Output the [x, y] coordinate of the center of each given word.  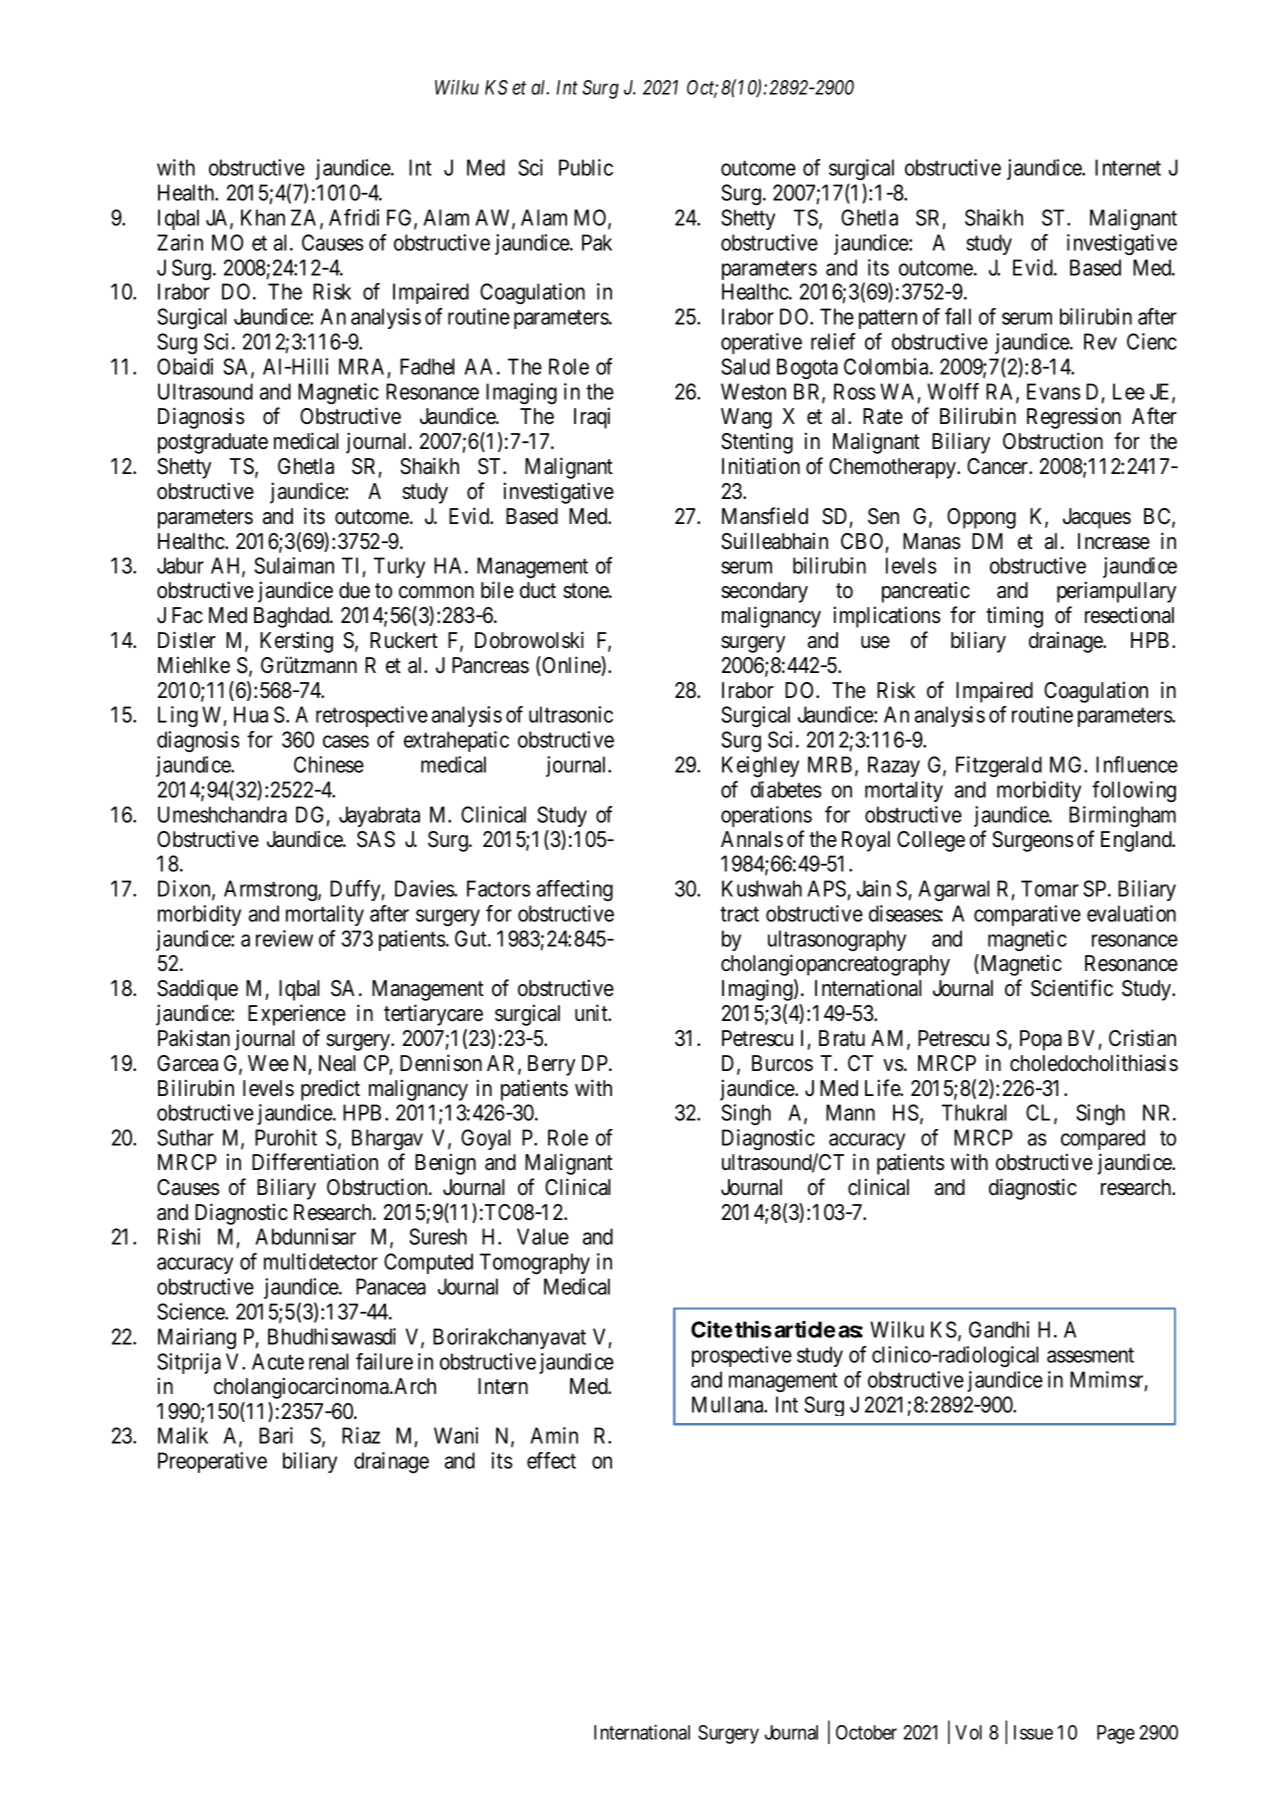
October [866, 1732]
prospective [742, 1356]
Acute [278, 1361]
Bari [276, 1435]
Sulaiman [294, 565]
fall [958, 316]
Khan [263, 217]
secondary [764, 592]
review [284, 938]
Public [586, 167]
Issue [1033, 1732]
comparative [1027, 915]
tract [739, 914]
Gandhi [999, 1329]
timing [1014, 617]
